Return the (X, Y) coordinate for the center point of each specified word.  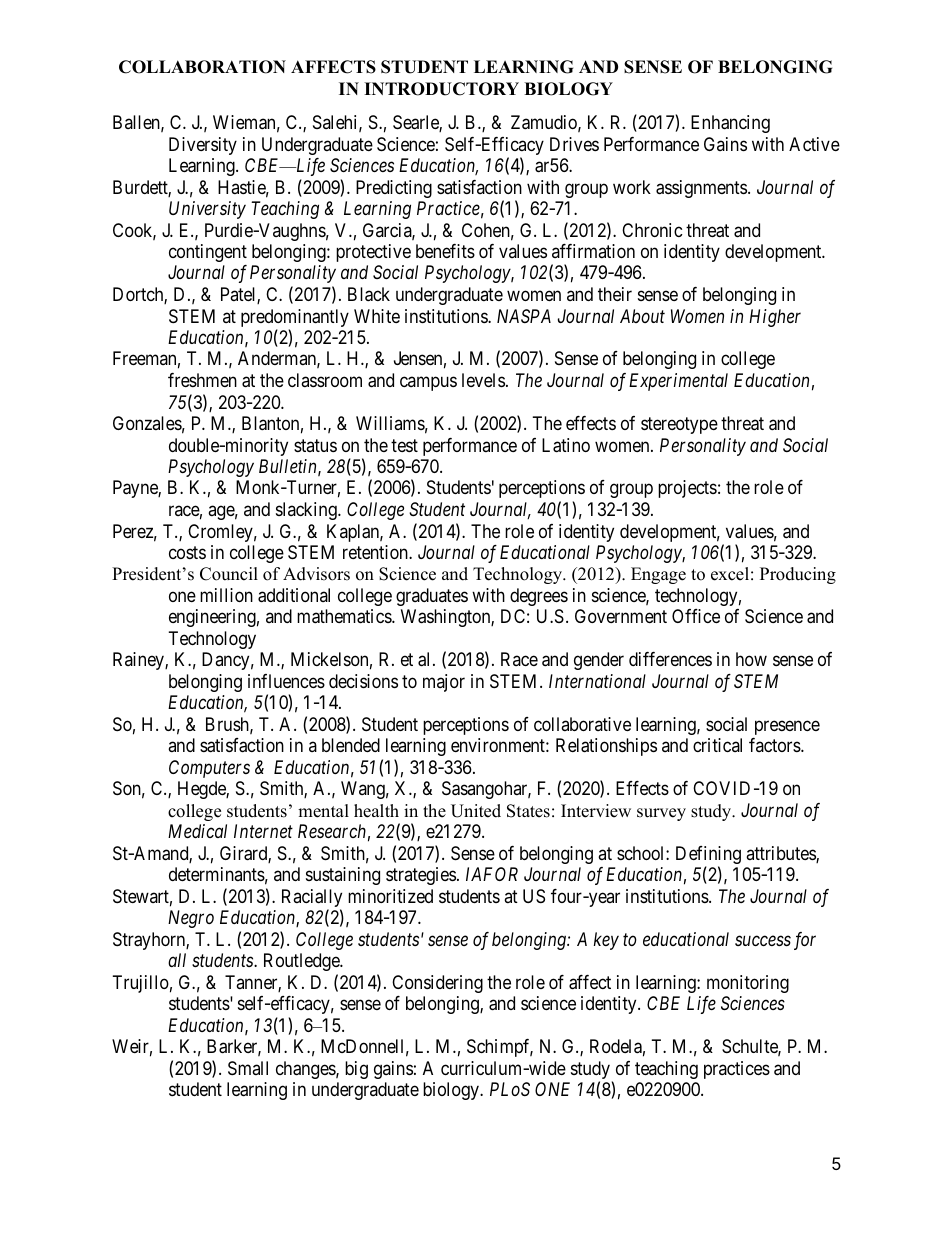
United (476, 811)
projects (687, 489)
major (444, 683)
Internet (263, 831)
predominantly (295, 319)
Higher (775, 318)
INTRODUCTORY (441, 89)
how (751, 659)
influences (286, 681)
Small (248, 1068)
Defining (708, 856)
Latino (566, 445)
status (315, 445)
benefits (445, 251)
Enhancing (730, 124)
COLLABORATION (202, 67)
